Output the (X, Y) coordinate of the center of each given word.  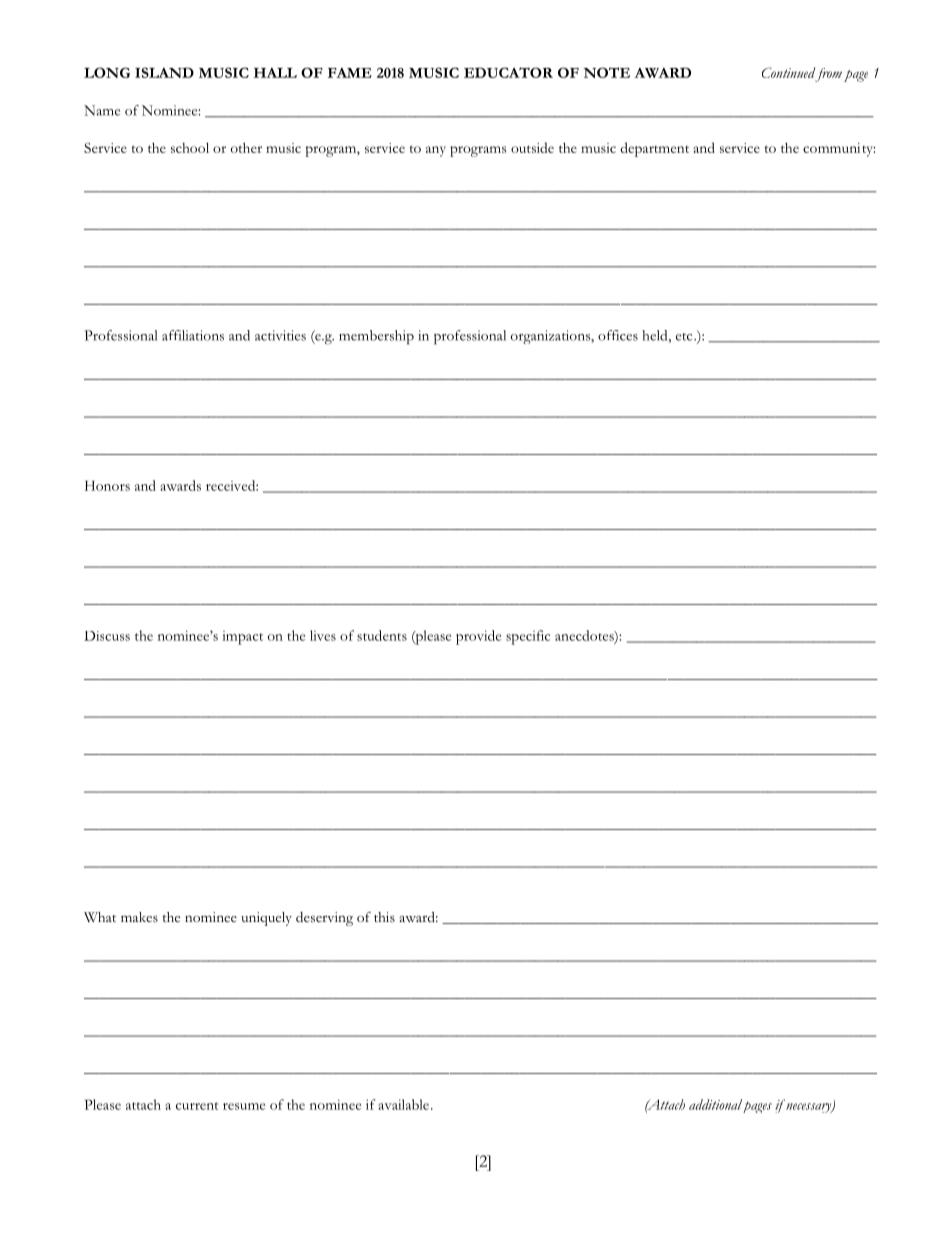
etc (685, 337)
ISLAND (164, 72)
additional (717, 1105)
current (197, 1106)
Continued (788, 72)
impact (242, 638)
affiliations (193, 335)
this (384, 917)
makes (139, 917)
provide (478, 637)
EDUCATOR (508, 72)
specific (528, 637)
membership (376, 337)
